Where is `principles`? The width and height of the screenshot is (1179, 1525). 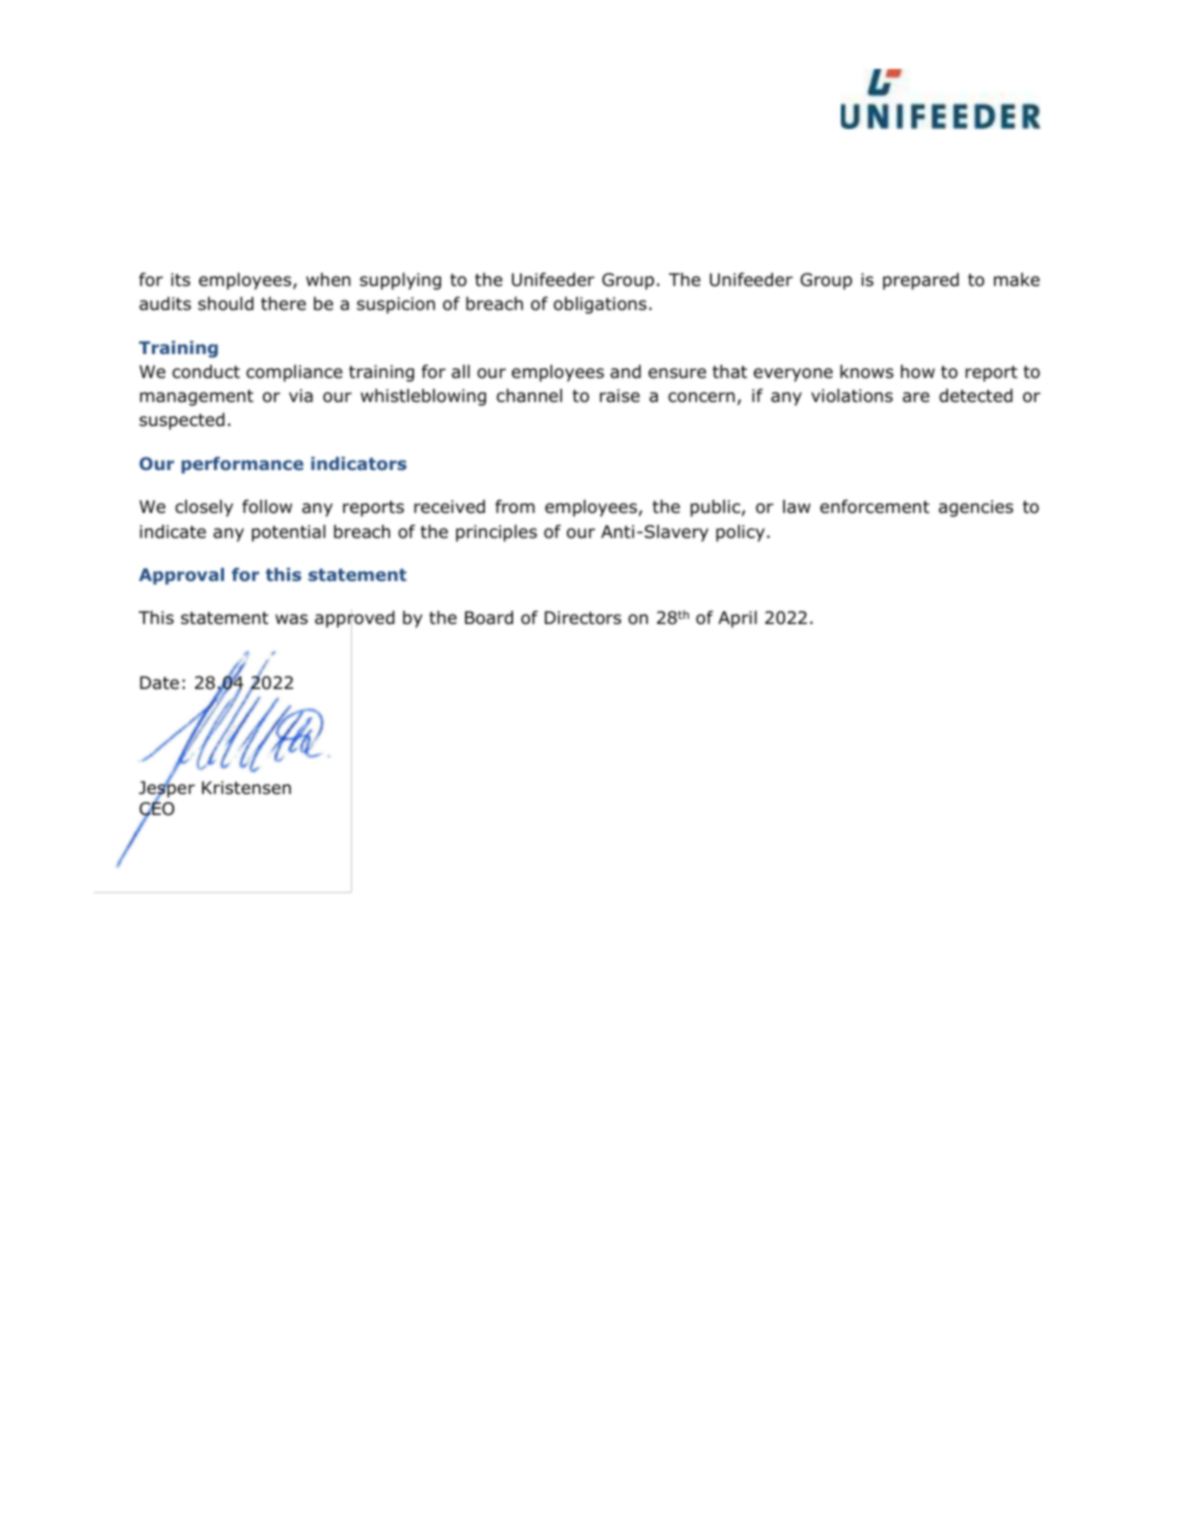
principles is located at coordinates (496, 533).
